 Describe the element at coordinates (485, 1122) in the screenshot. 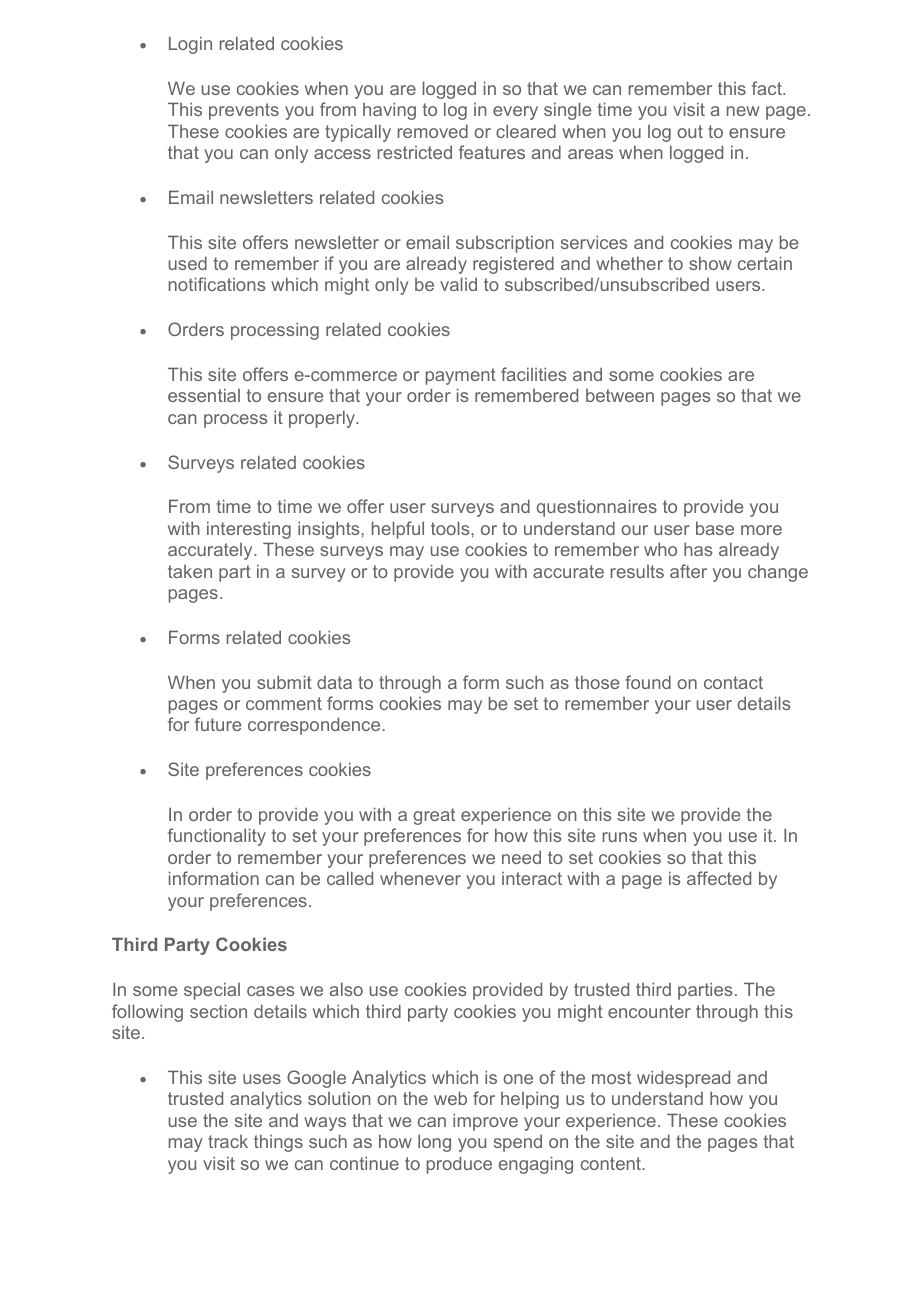

I see `improve` at that location.
